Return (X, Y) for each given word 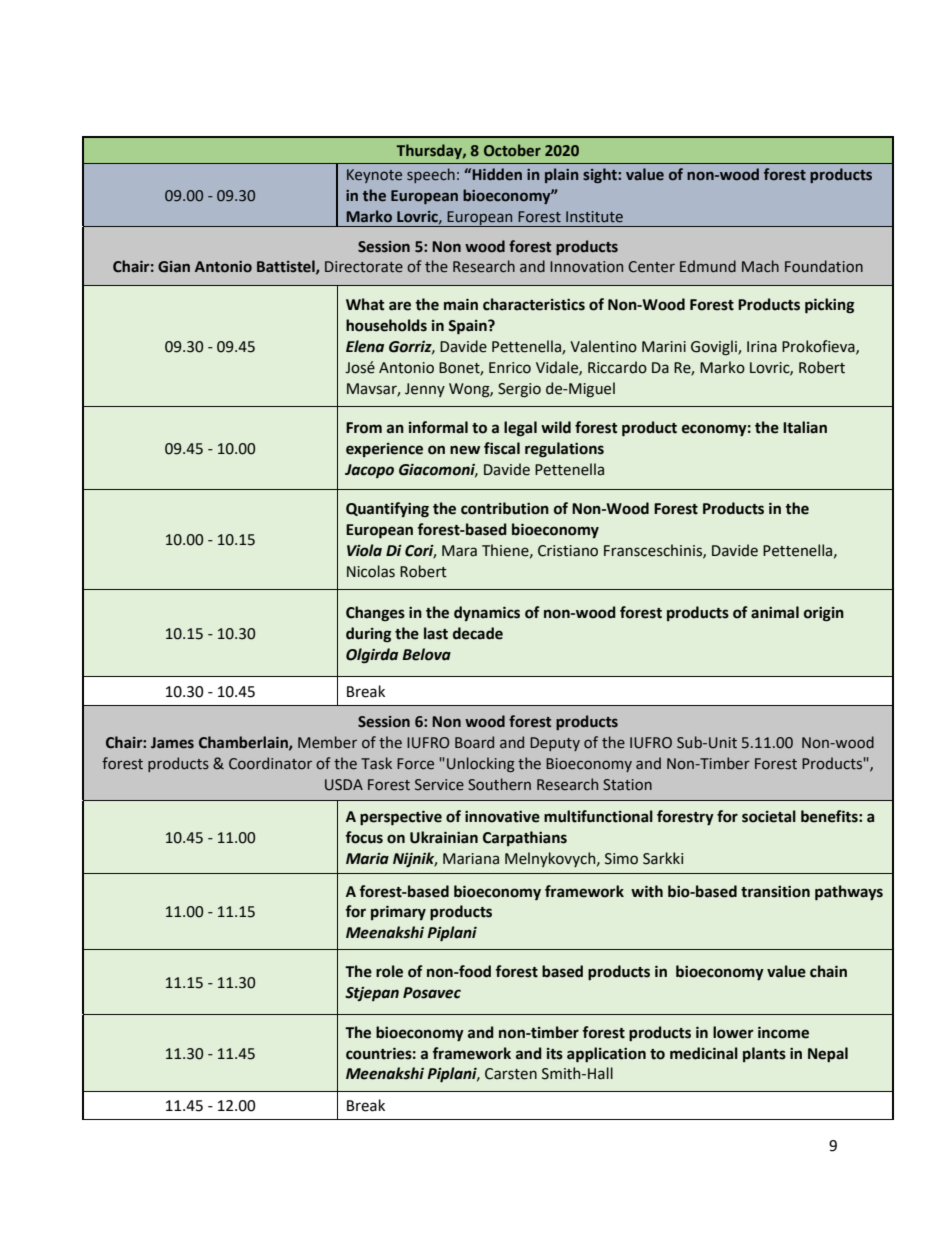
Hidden (497, 174)
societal (769, 816)
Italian (805, 427)
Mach (760, 266)
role (389, 971)
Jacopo (369, 471)
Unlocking (481, 764)
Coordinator (270, 763)
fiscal (502, 448)
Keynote (374, 176)
